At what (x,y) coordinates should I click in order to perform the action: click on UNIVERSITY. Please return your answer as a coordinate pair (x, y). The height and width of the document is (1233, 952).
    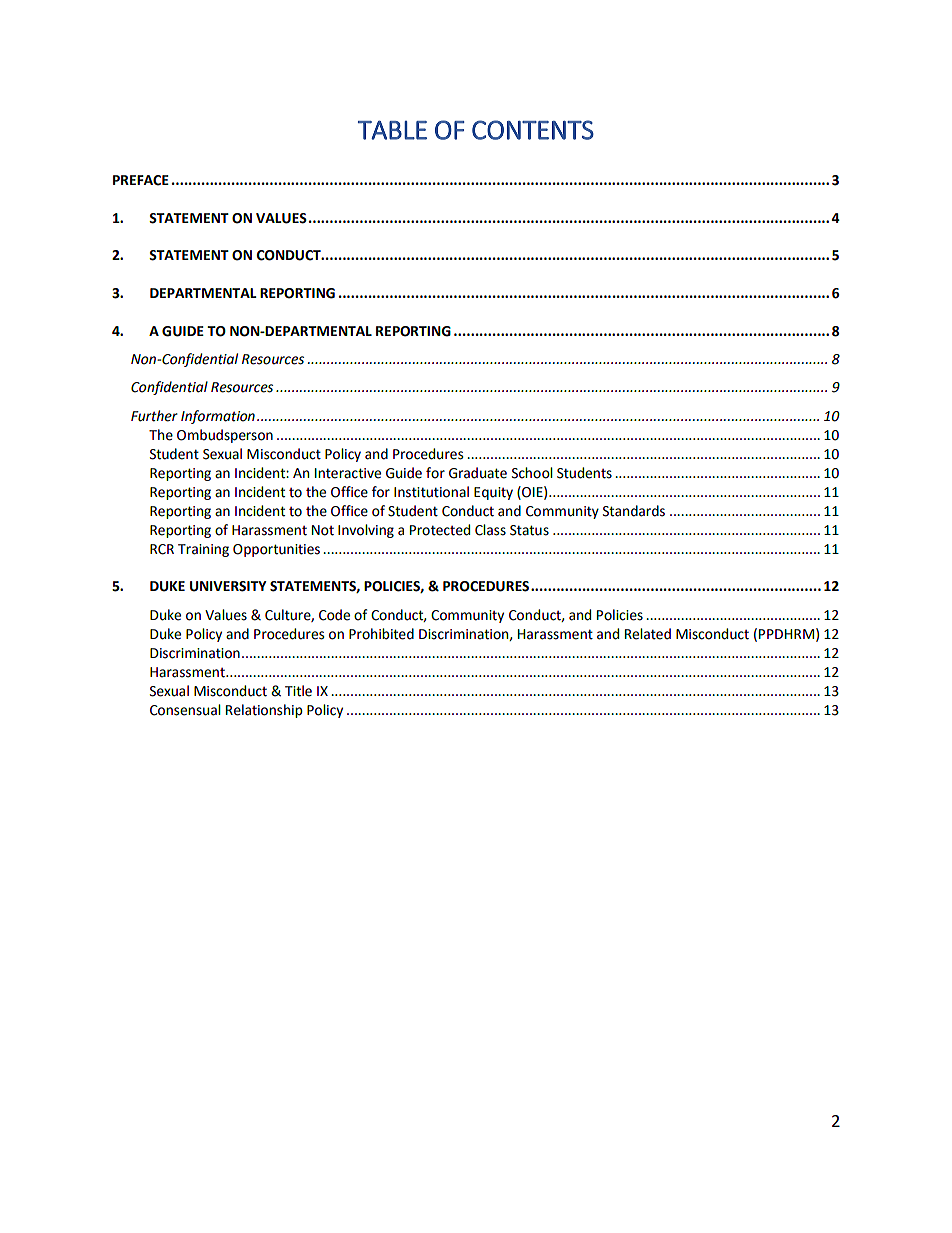
    Looking at the image, I should click on (228, 586).
